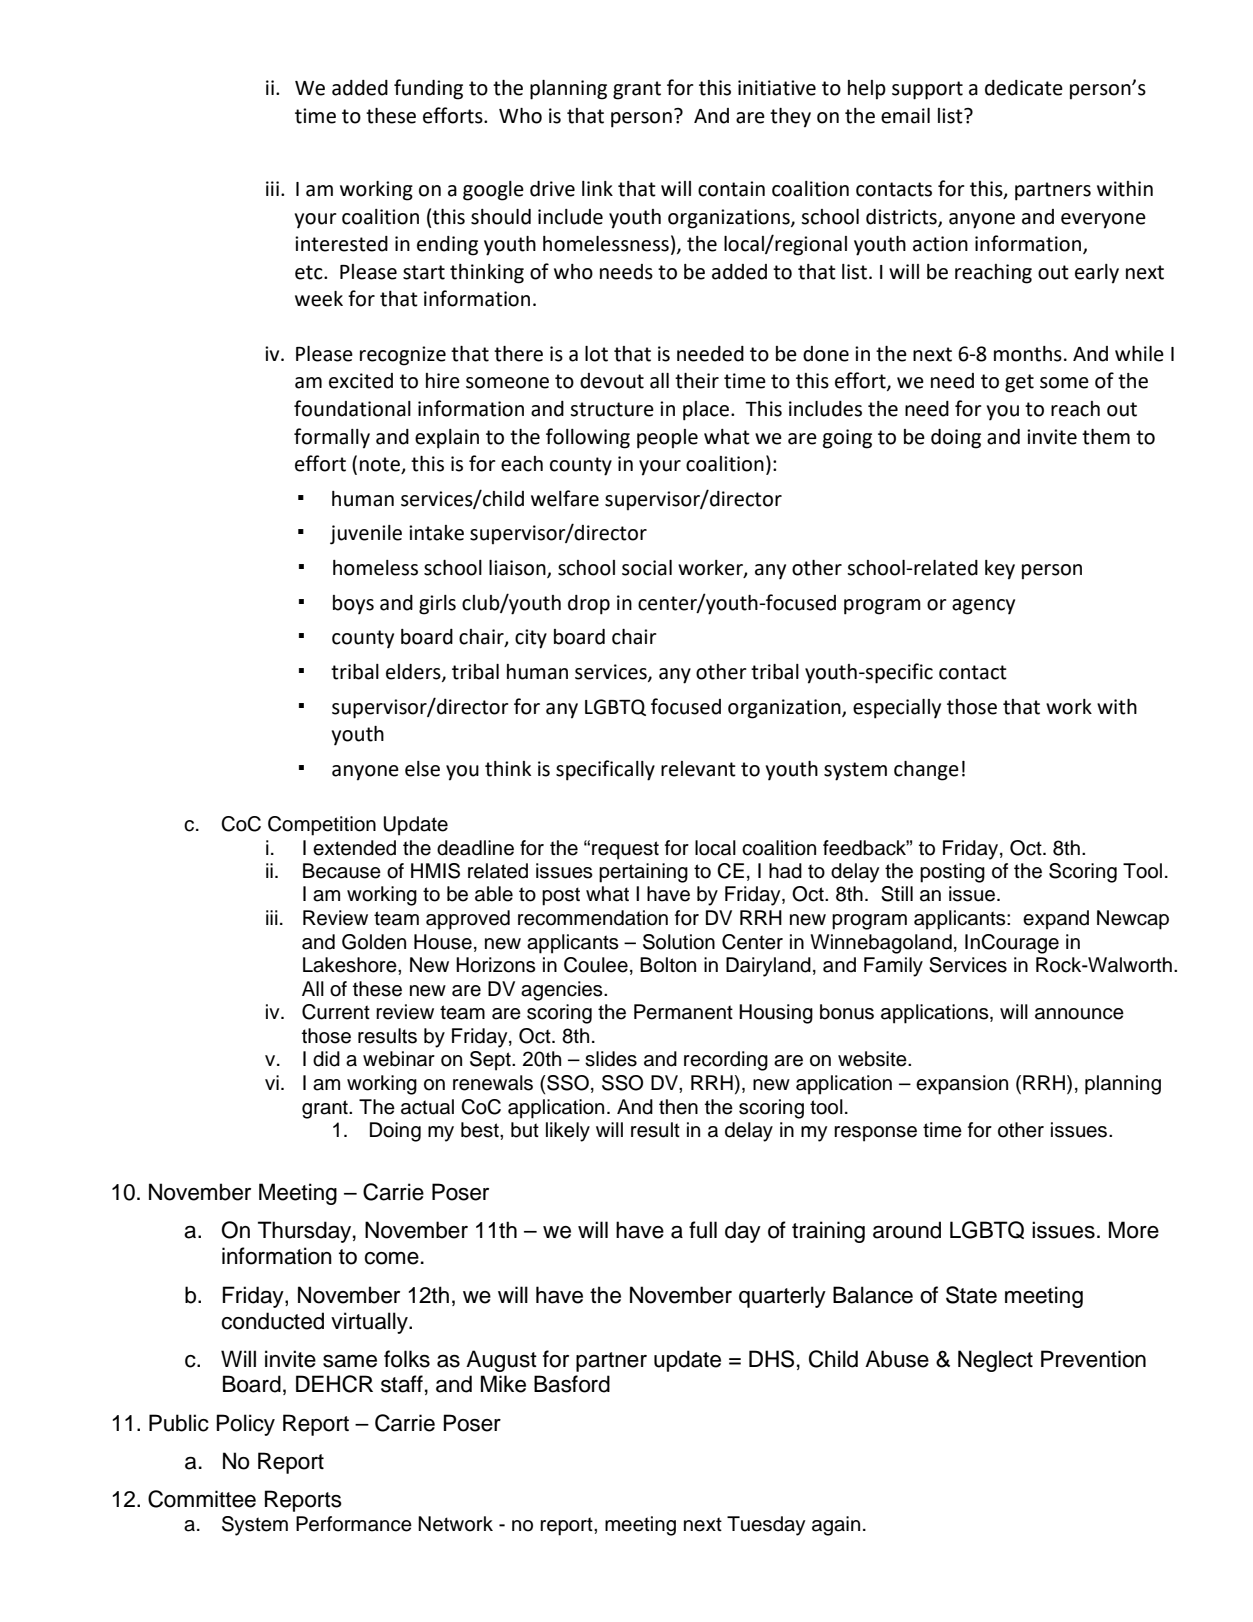  What do you see at coordinates (428, 89) in the page?
I see `funding` at bounding box center [428, 89].
